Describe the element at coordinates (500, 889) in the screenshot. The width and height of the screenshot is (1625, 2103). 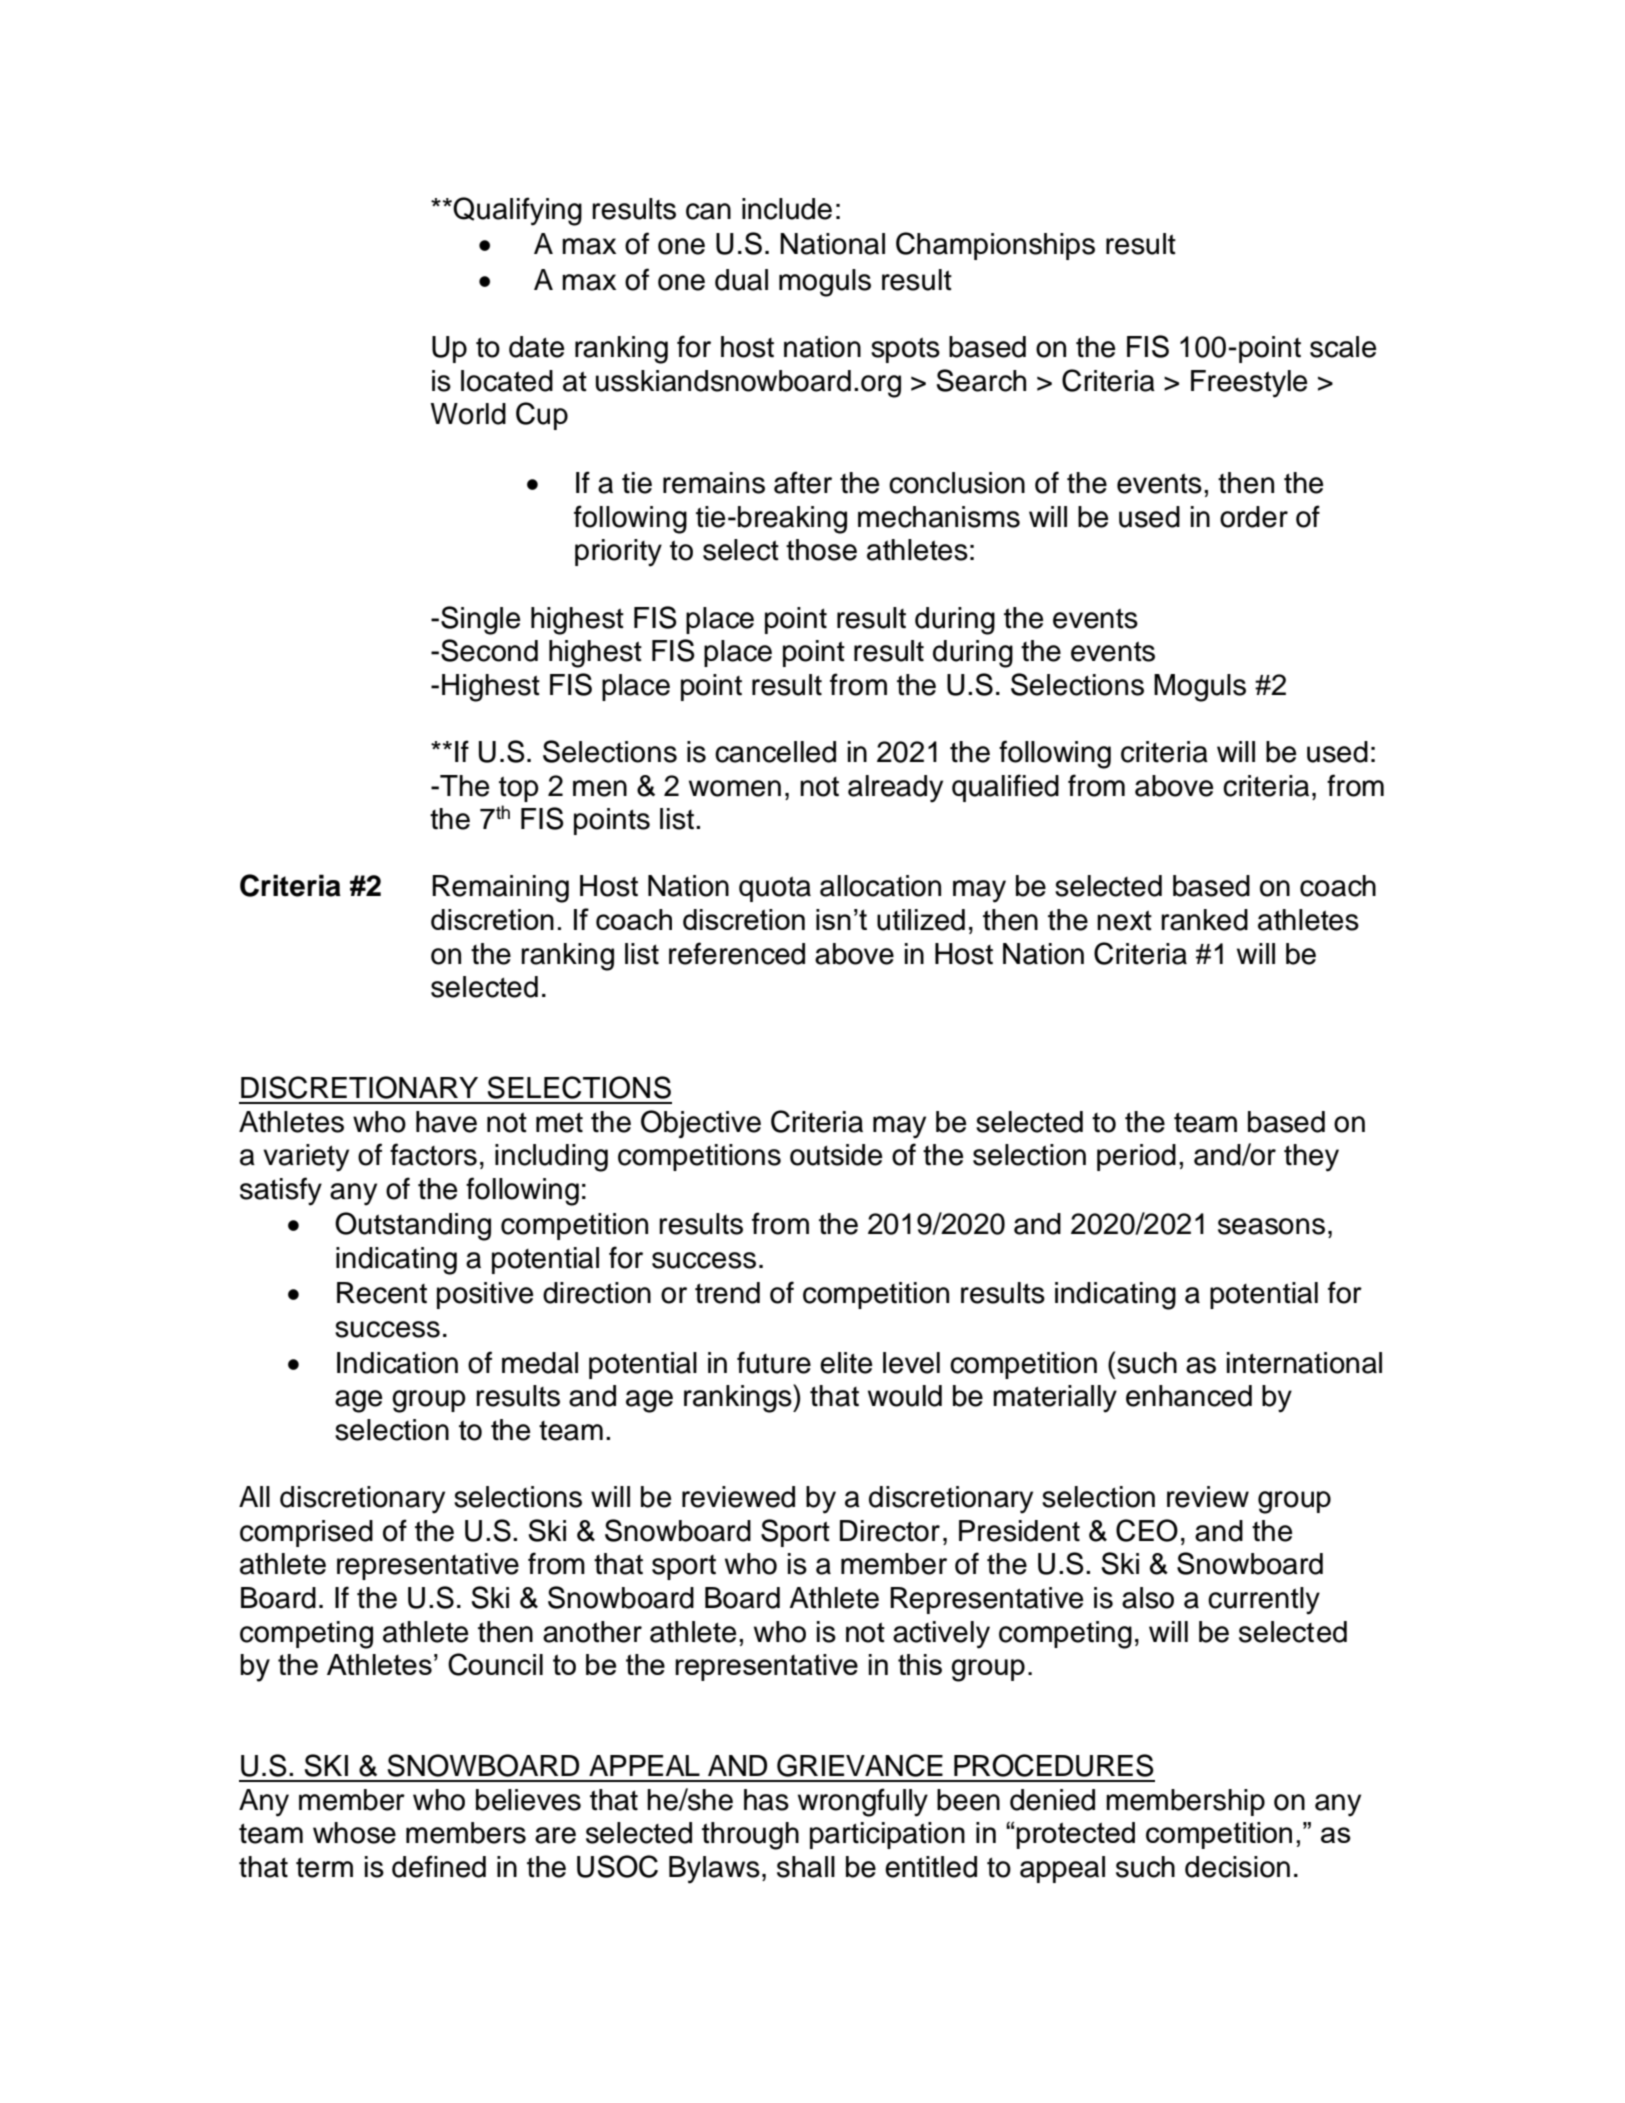
I see `Remaining` at that location.
